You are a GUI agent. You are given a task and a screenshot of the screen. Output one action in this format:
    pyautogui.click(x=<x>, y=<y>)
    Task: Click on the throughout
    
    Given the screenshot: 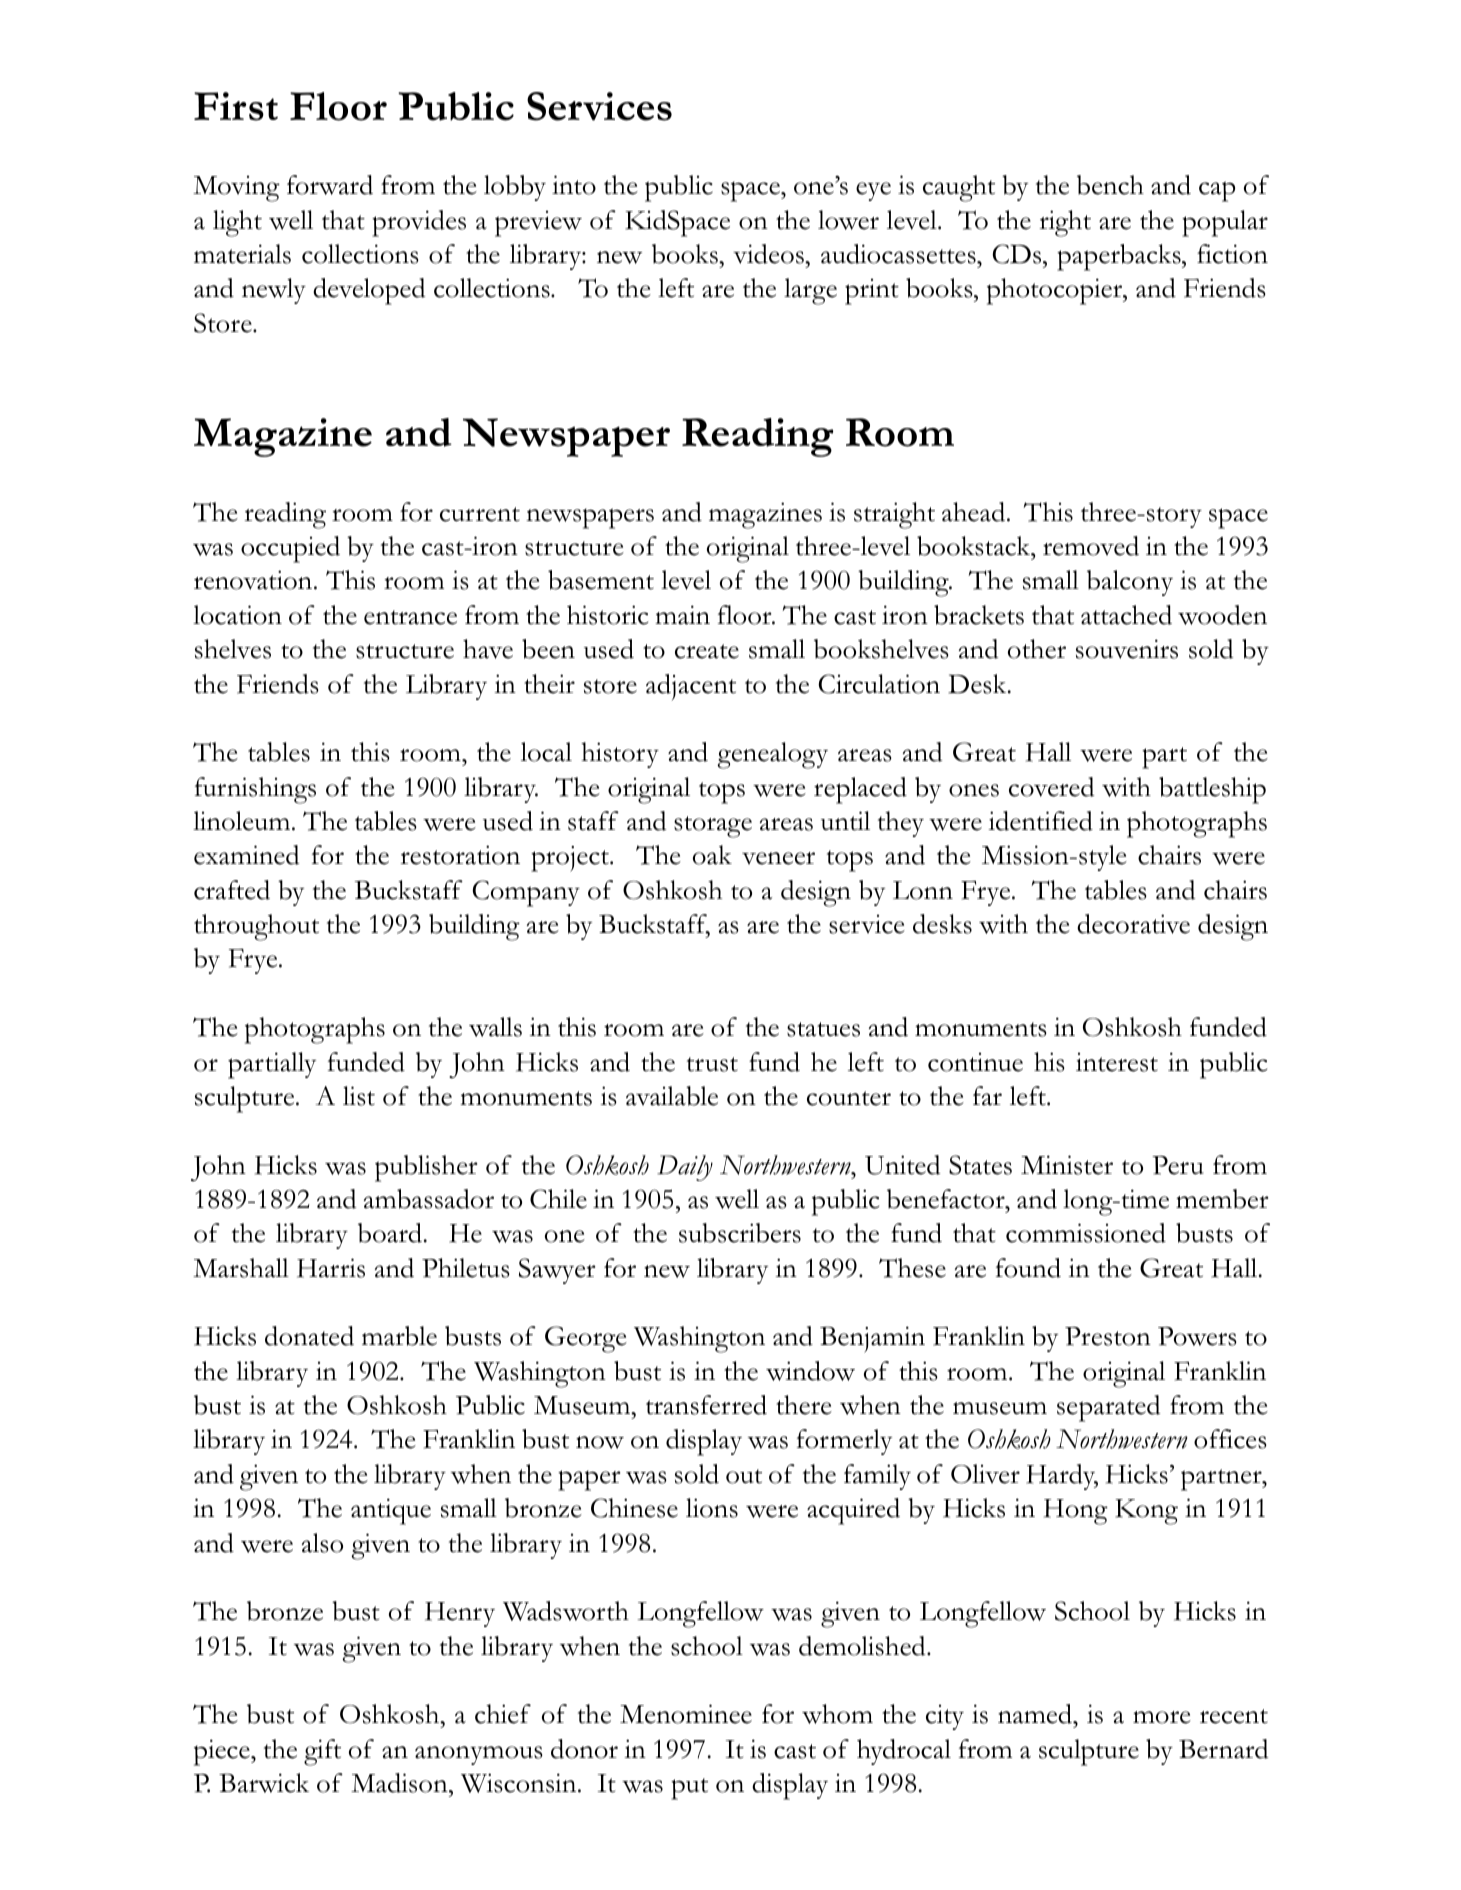 What is the action you would take?
    pyautogui.click(x=256, y=927)
